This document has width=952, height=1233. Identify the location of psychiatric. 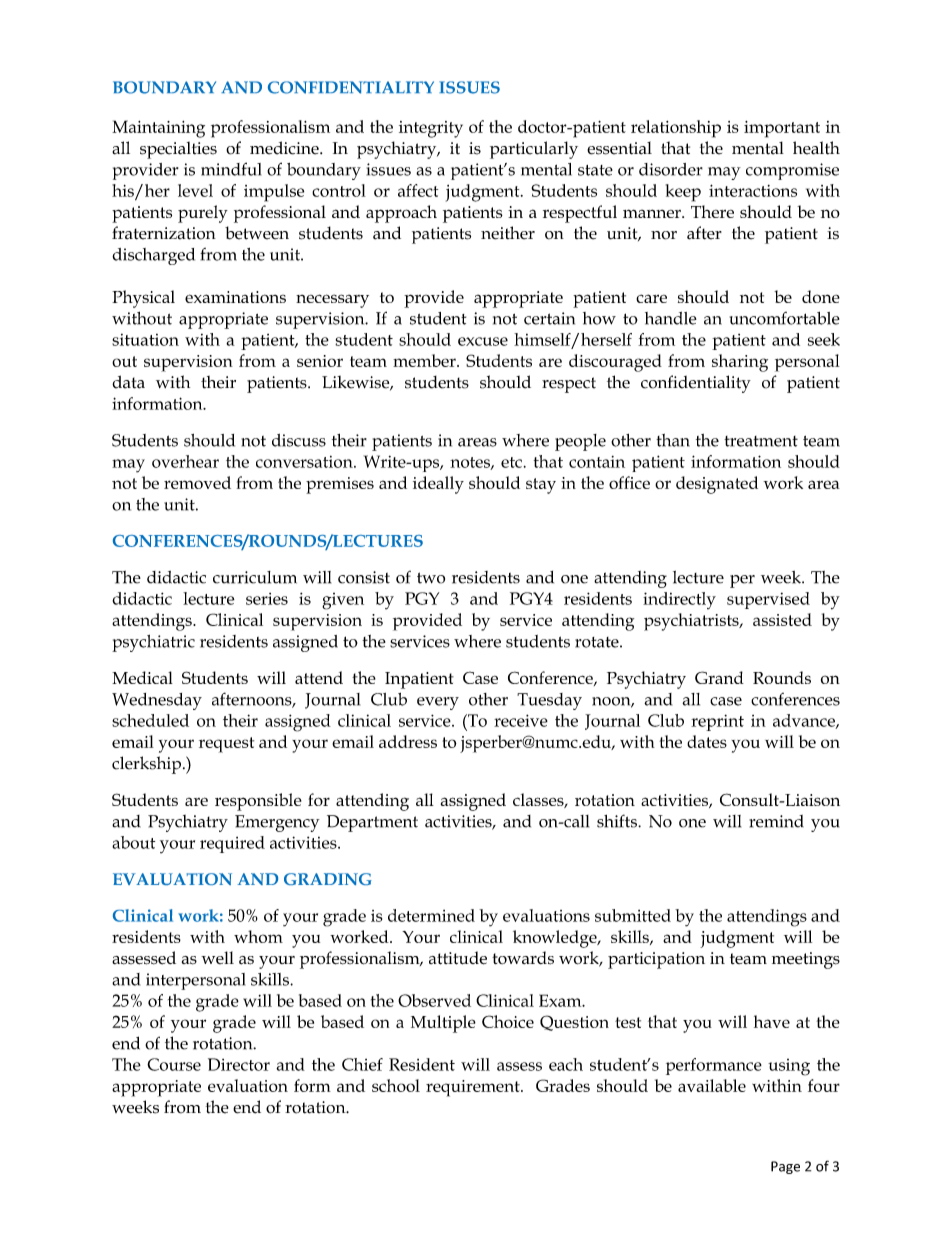
(153, 643).
